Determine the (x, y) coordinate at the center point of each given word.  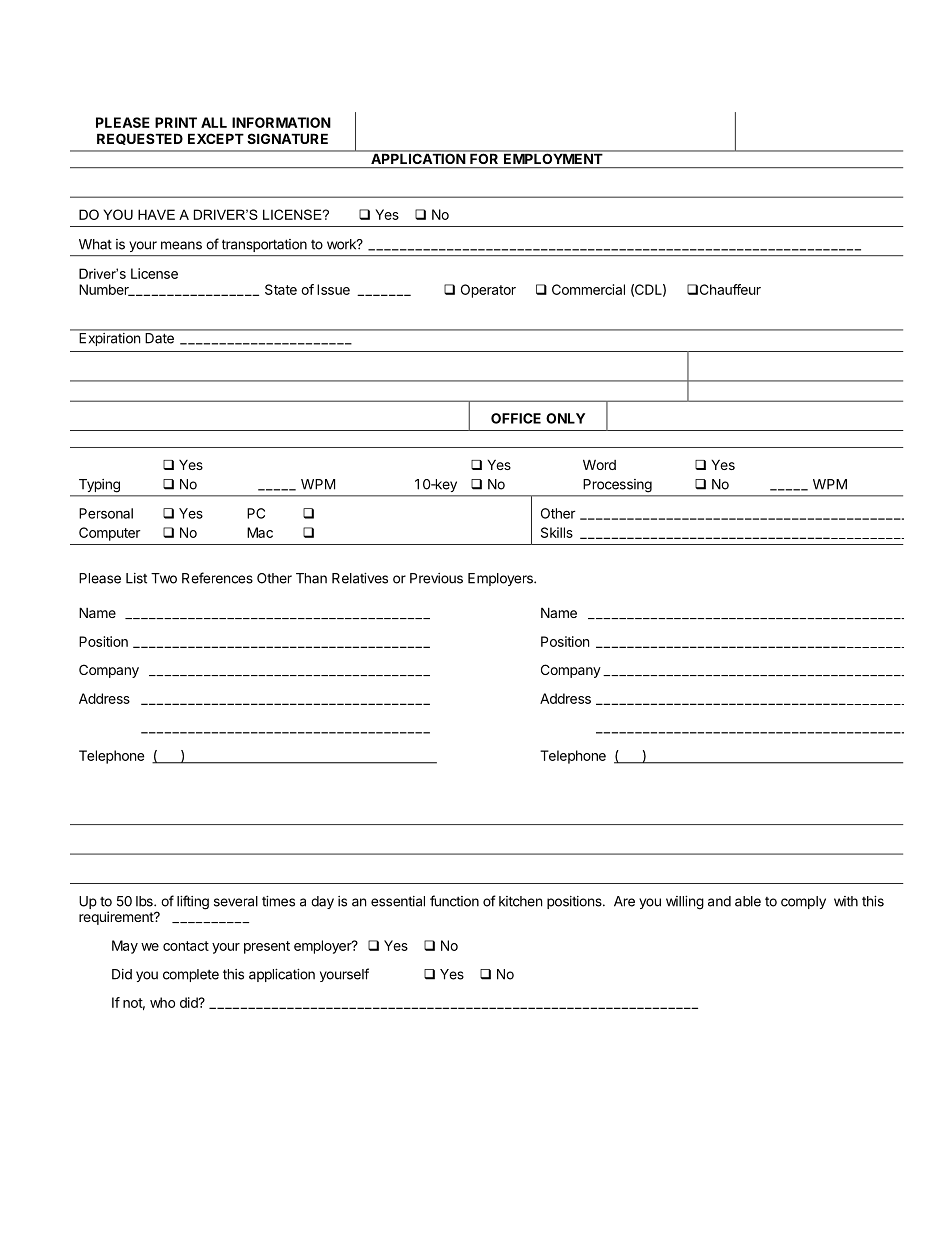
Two (164, 578)
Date (160, 338)
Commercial (588, 289)
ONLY (565, 418)
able (748, 901)
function (454, 901)
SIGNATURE (287, 138)
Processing (618, 485)
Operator (488, 291)
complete (191, 975)
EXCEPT (216, 138)
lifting (193, 902)
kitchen (520, 901)
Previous (436, 578)
